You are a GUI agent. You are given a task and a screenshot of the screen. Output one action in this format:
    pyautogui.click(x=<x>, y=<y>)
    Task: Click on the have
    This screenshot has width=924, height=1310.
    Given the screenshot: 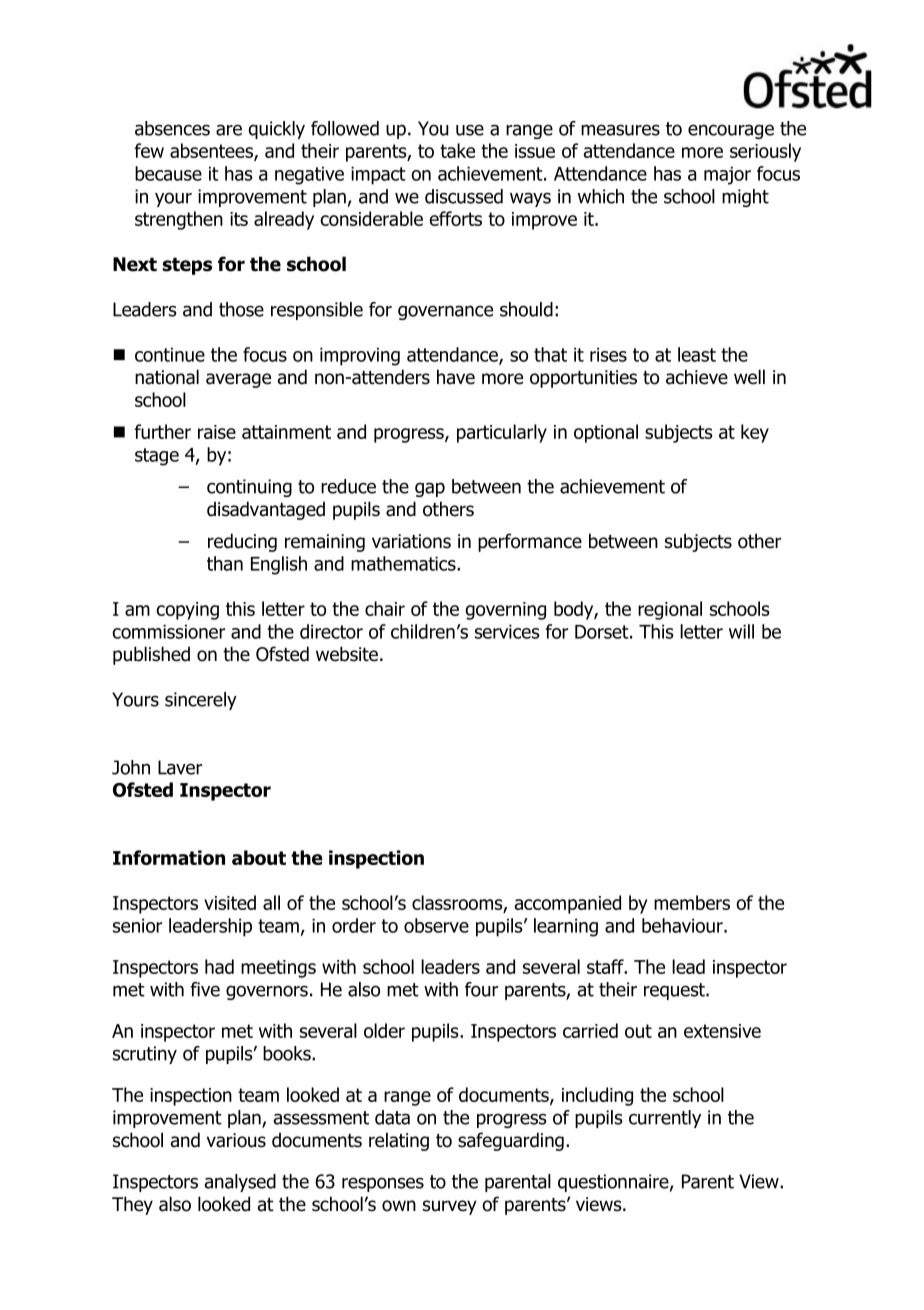 What is the action you would take?
    pyautogui.click(x=456, y=377)
